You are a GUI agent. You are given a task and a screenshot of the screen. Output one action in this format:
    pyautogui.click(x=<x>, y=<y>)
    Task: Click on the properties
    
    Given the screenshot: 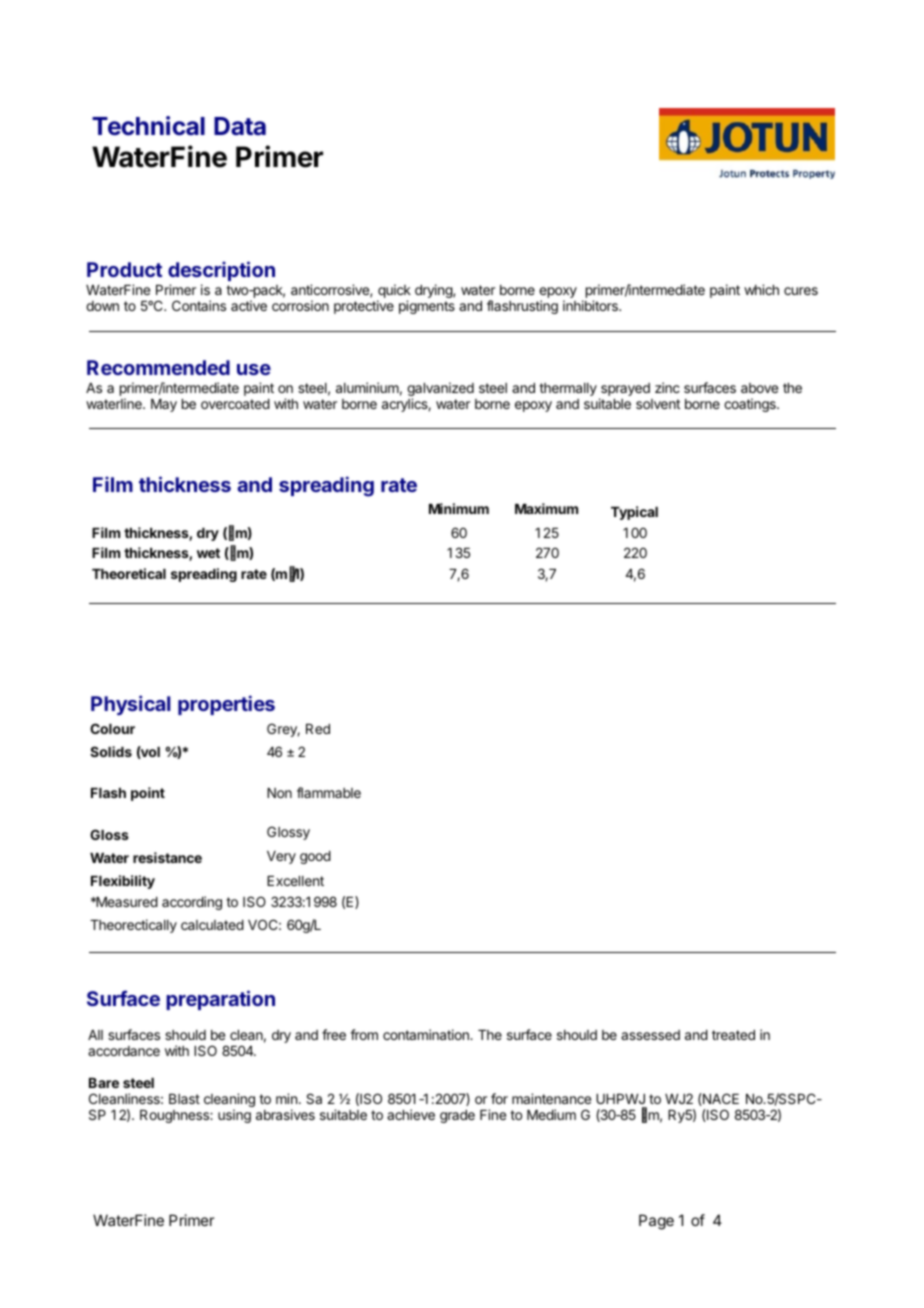 What is the action you would take?
    pyautogui.click(x=226, y=705)
